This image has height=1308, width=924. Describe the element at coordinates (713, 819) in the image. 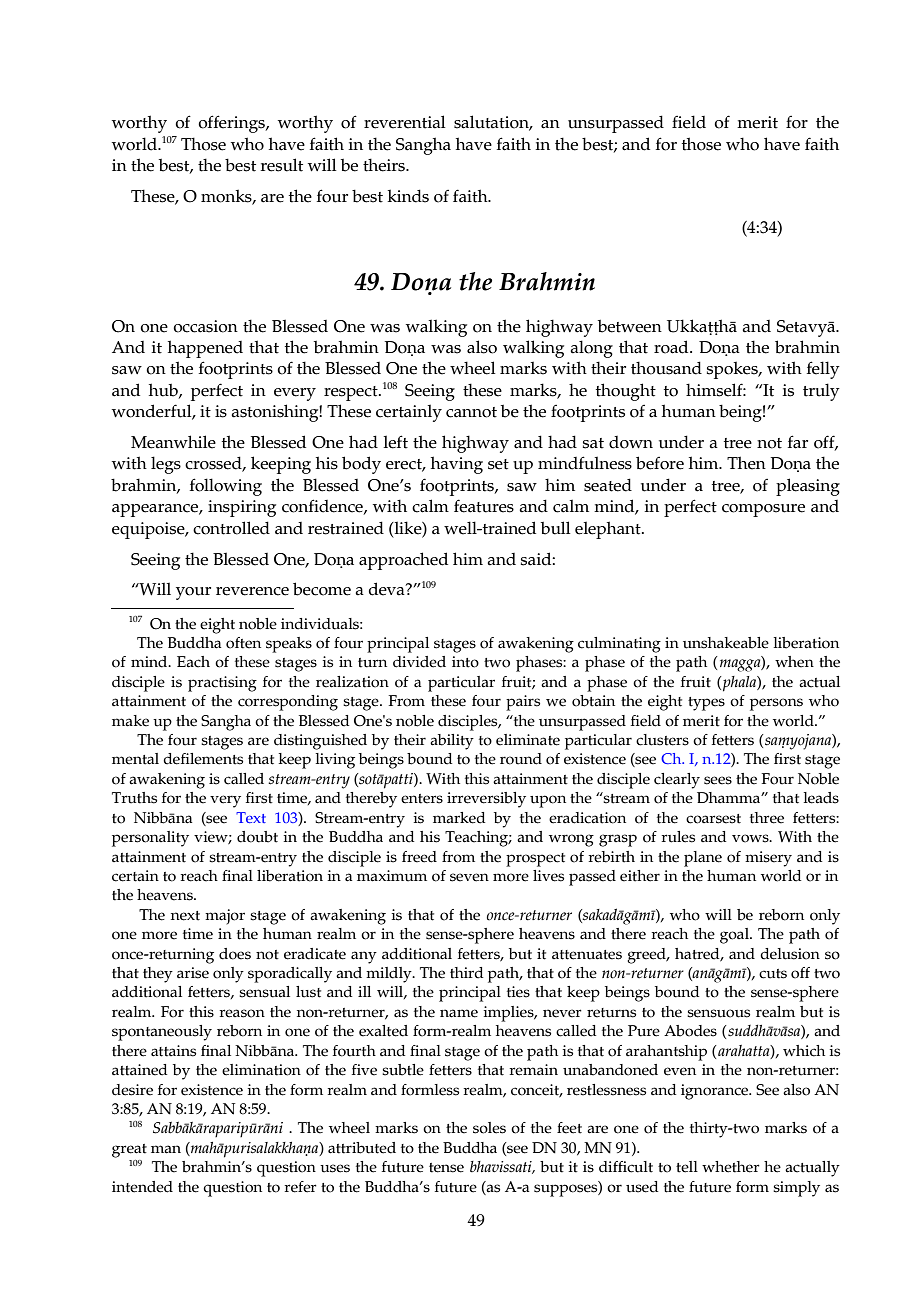

I see `coarsest` at that location.
